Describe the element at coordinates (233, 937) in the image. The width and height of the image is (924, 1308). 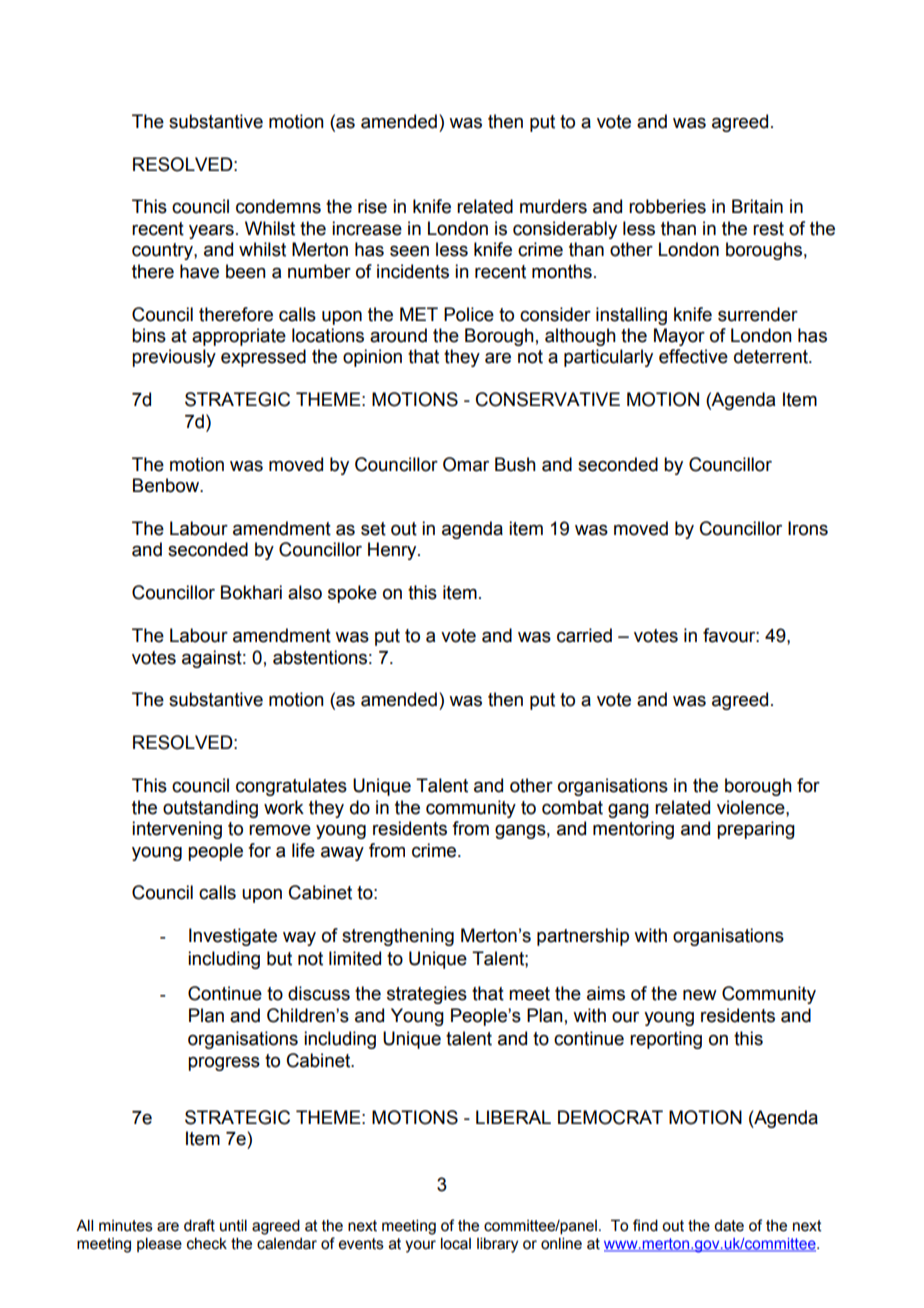
I see `Investigate` at that location.
